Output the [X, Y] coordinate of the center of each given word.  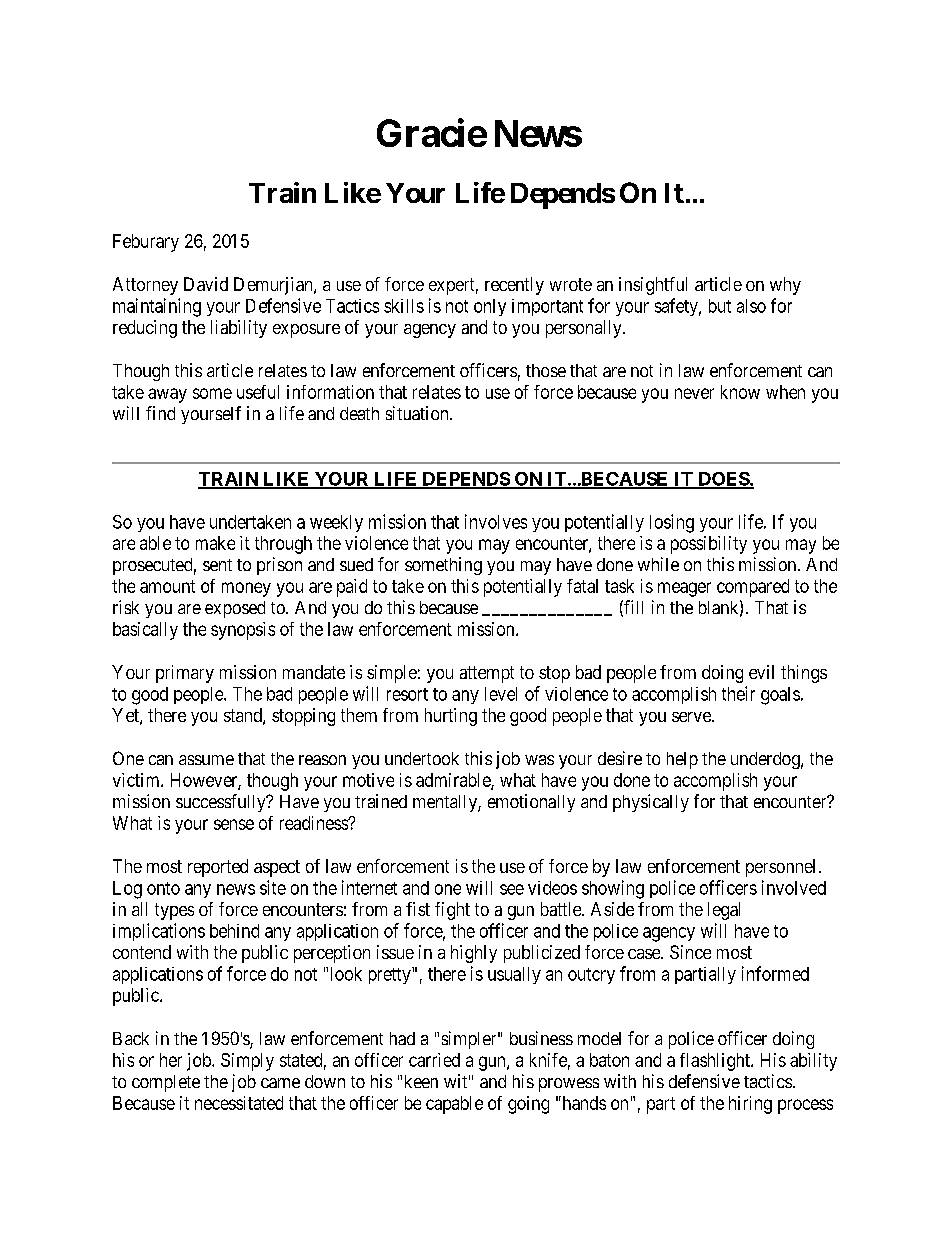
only [490, 307]
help [682, 760]
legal [724, 911]
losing [672, 523]
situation [418, 413]
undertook [422, 758]
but [720, 306]
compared [753, 588]
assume [206, 760]
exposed [235, 609]
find [160, 413]
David [206, 284]
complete [166, 1083]
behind [234, 931]
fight [452, 911]
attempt [487, 674]
